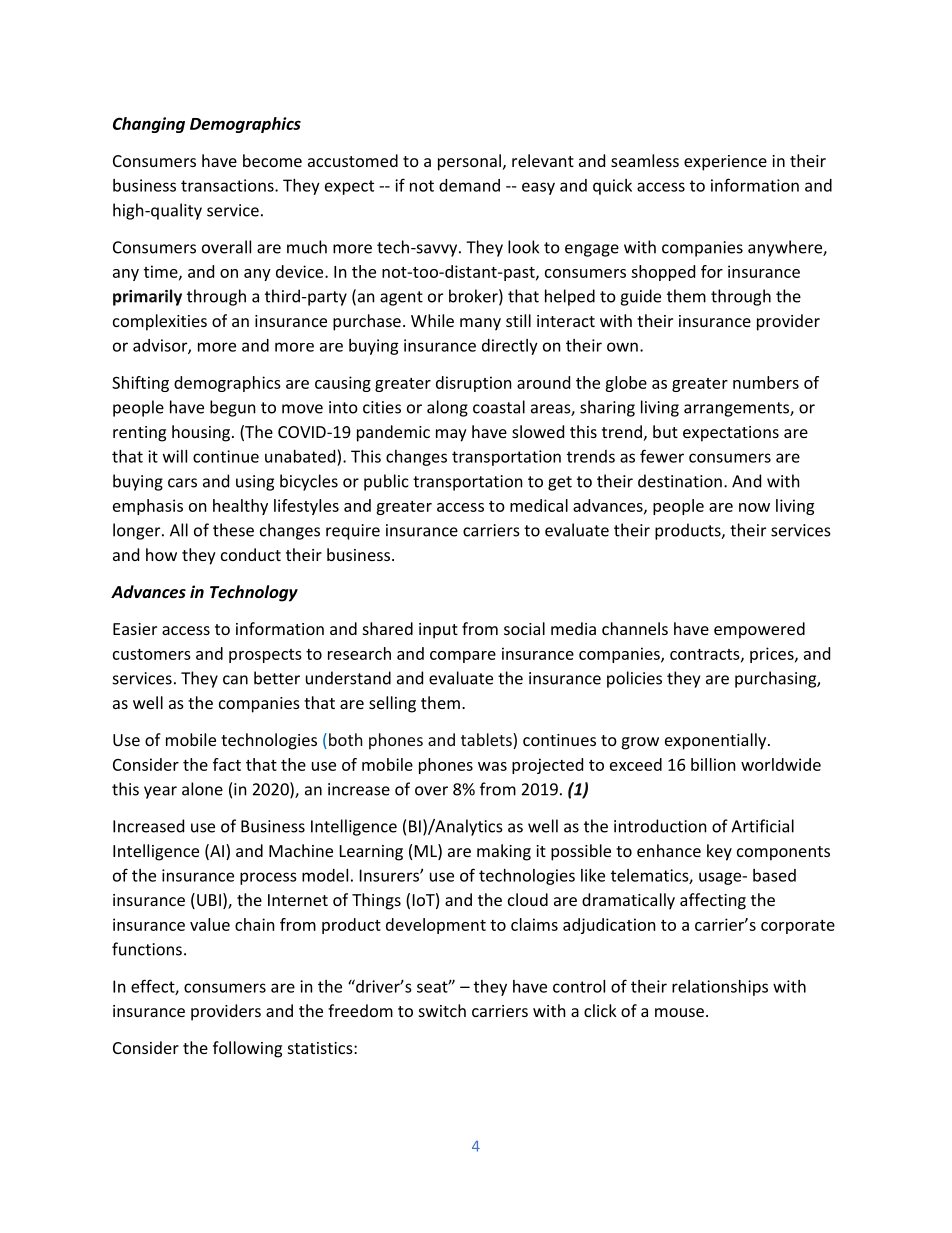  I want to click on medical, so click(539, 505).
